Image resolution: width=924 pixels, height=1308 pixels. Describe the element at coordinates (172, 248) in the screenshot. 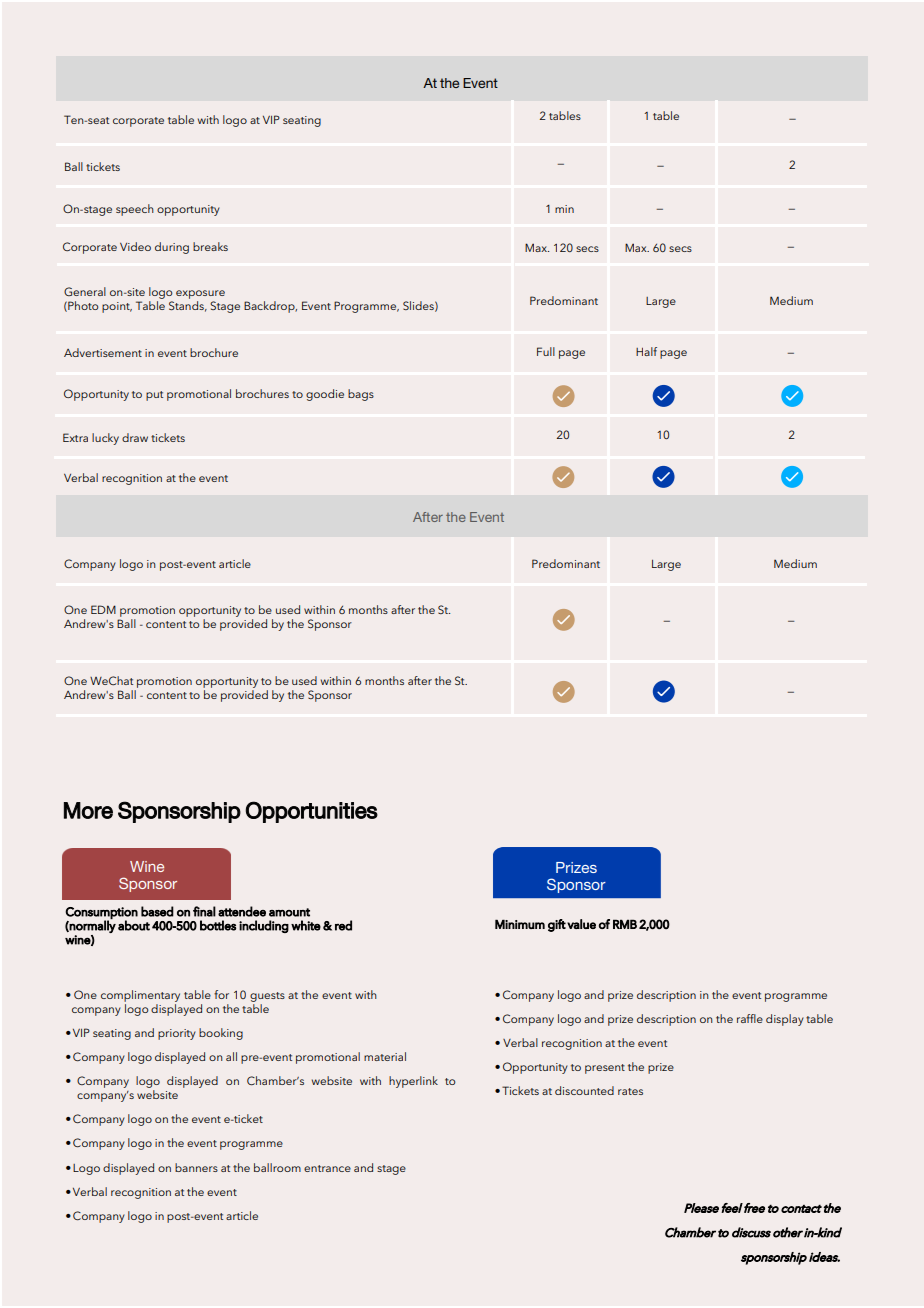

I see `during` at that location.
